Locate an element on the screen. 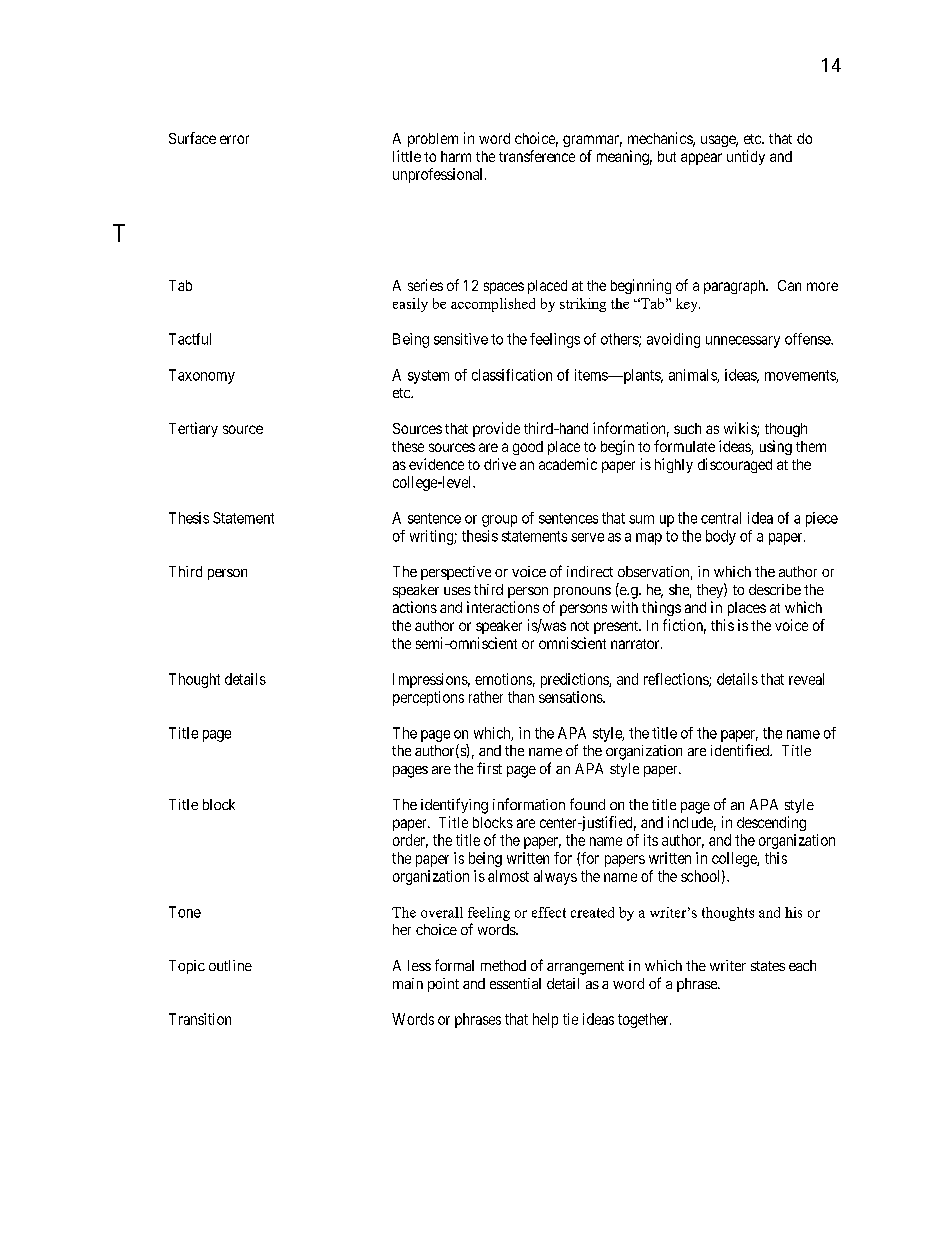 This screenshot has height=1233, width=952. classification is located at coordinates (512, 375).
